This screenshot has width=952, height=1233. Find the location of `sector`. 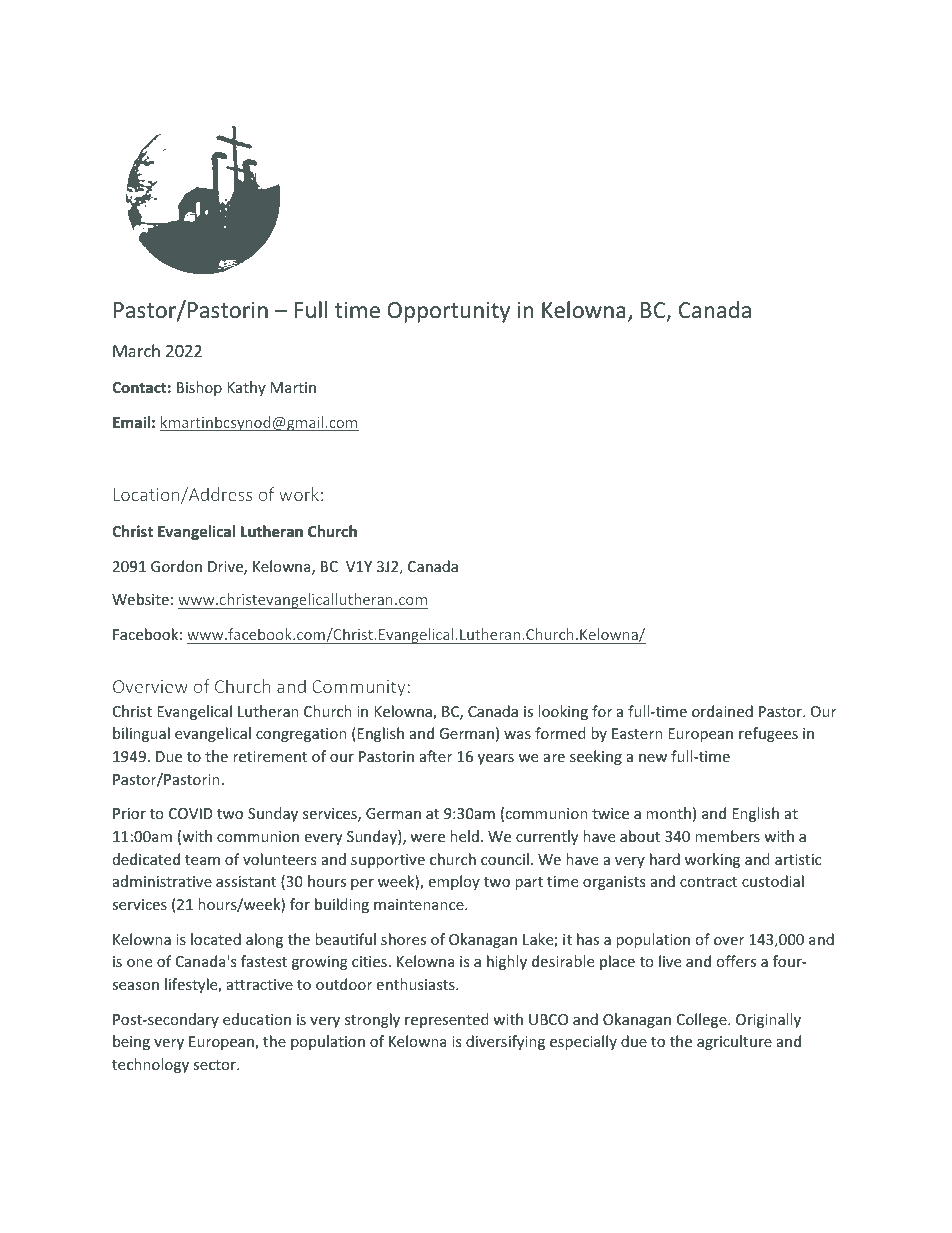

sector is located at coordinates (216, 1065).
